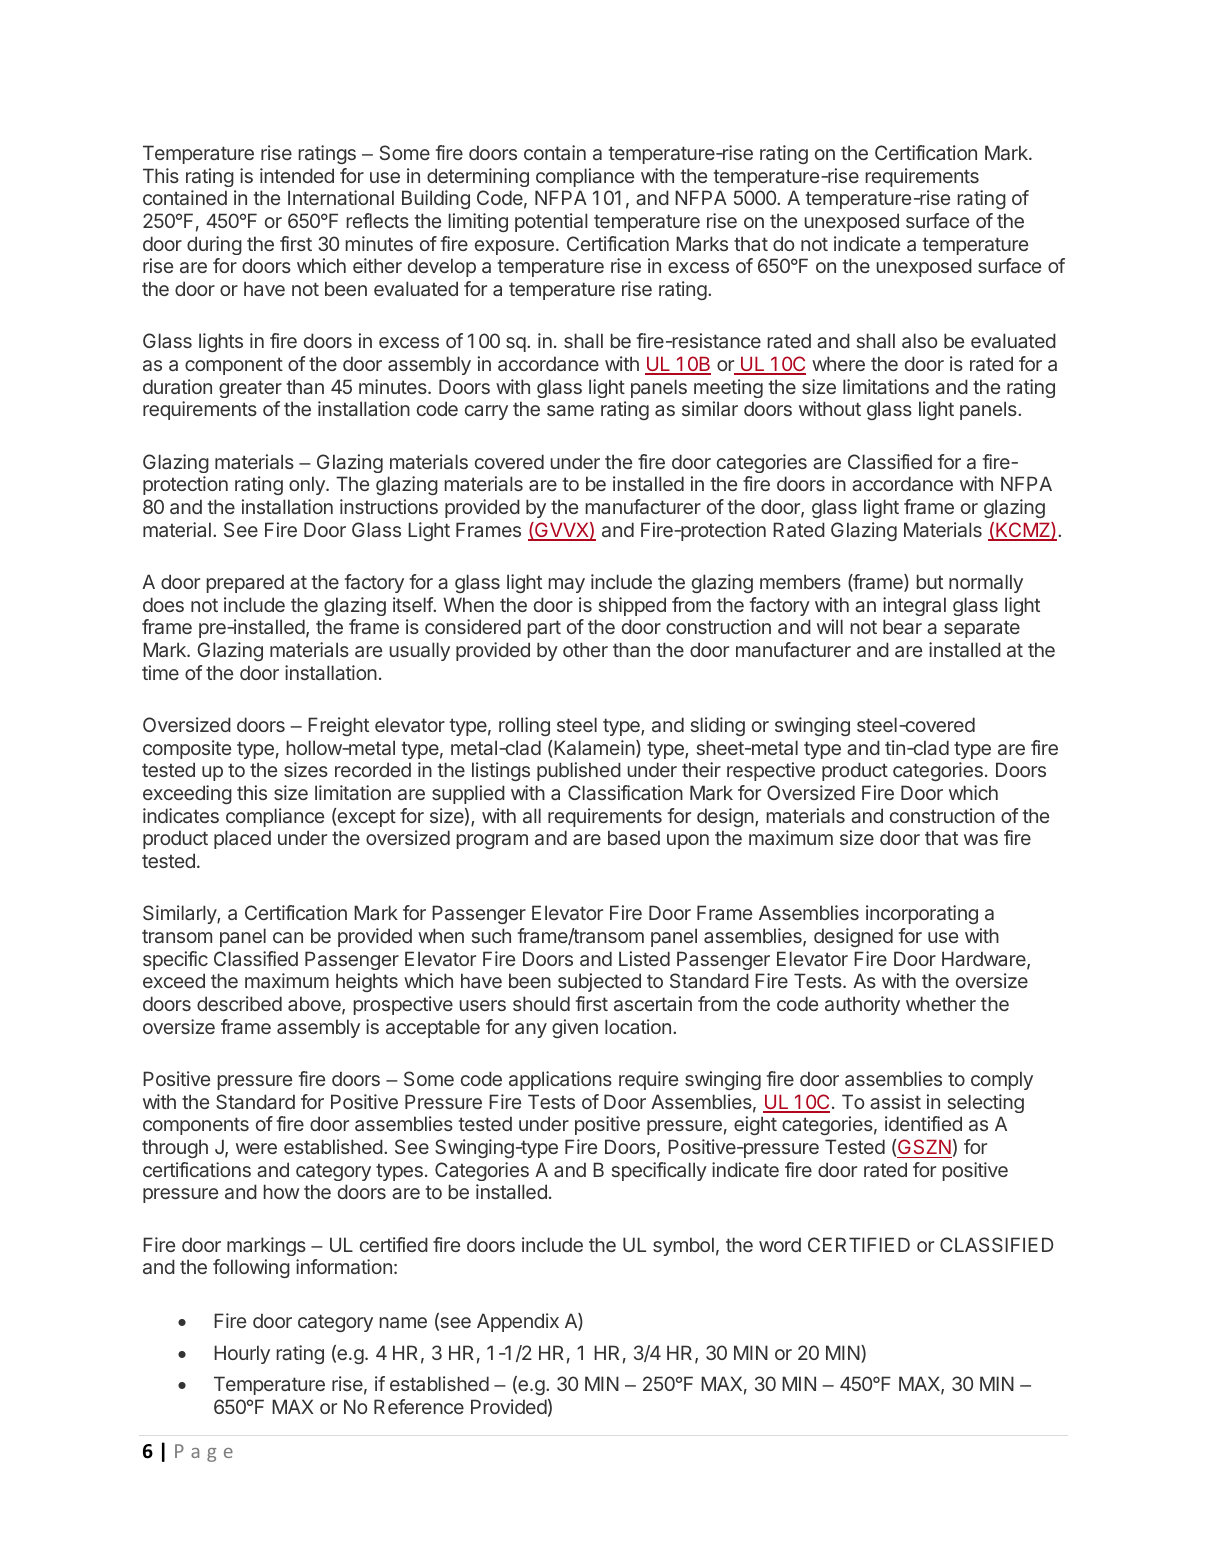 The image size is (1207, 1562). What do you see at coordinates (919, 340) in the screenshot?
I see `also` at bounding box center [919, 340].
